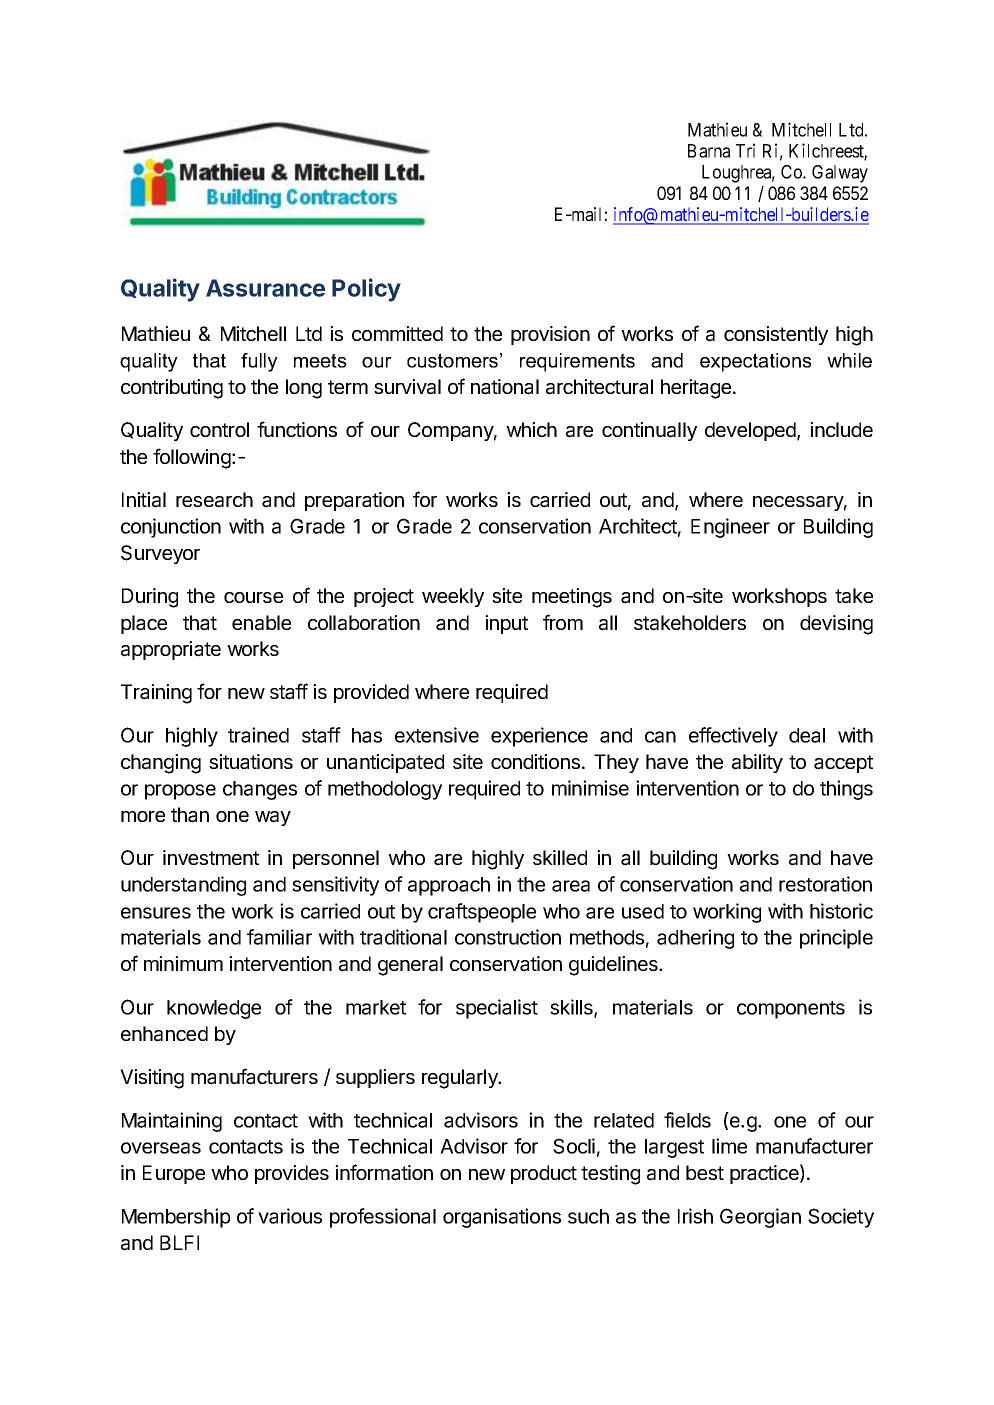 The width and height of the document is (994, 1405). I want to click on restoration, so click(825, 884).
